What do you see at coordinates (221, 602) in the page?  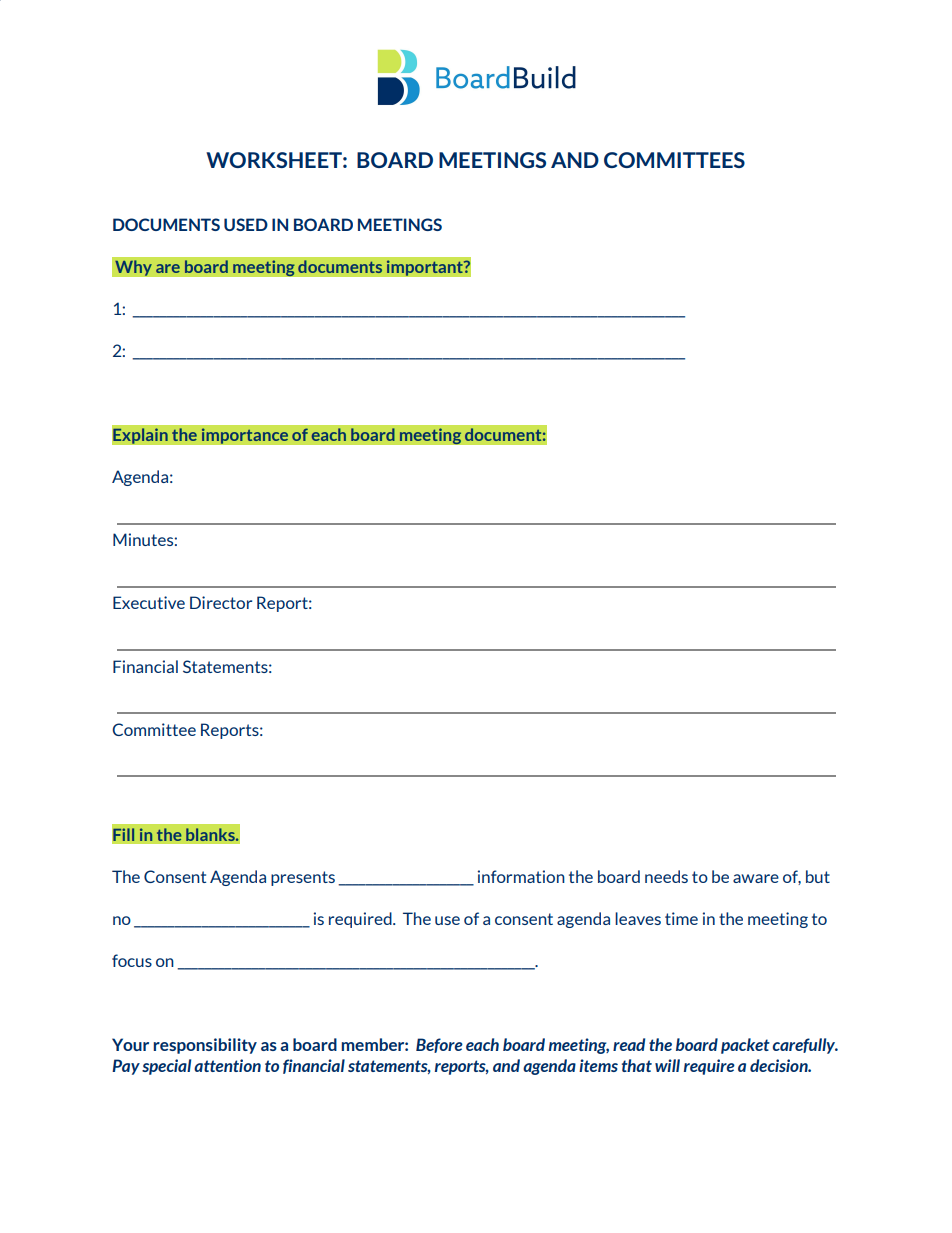 I see `Director` at bounding box center [221, 602].
